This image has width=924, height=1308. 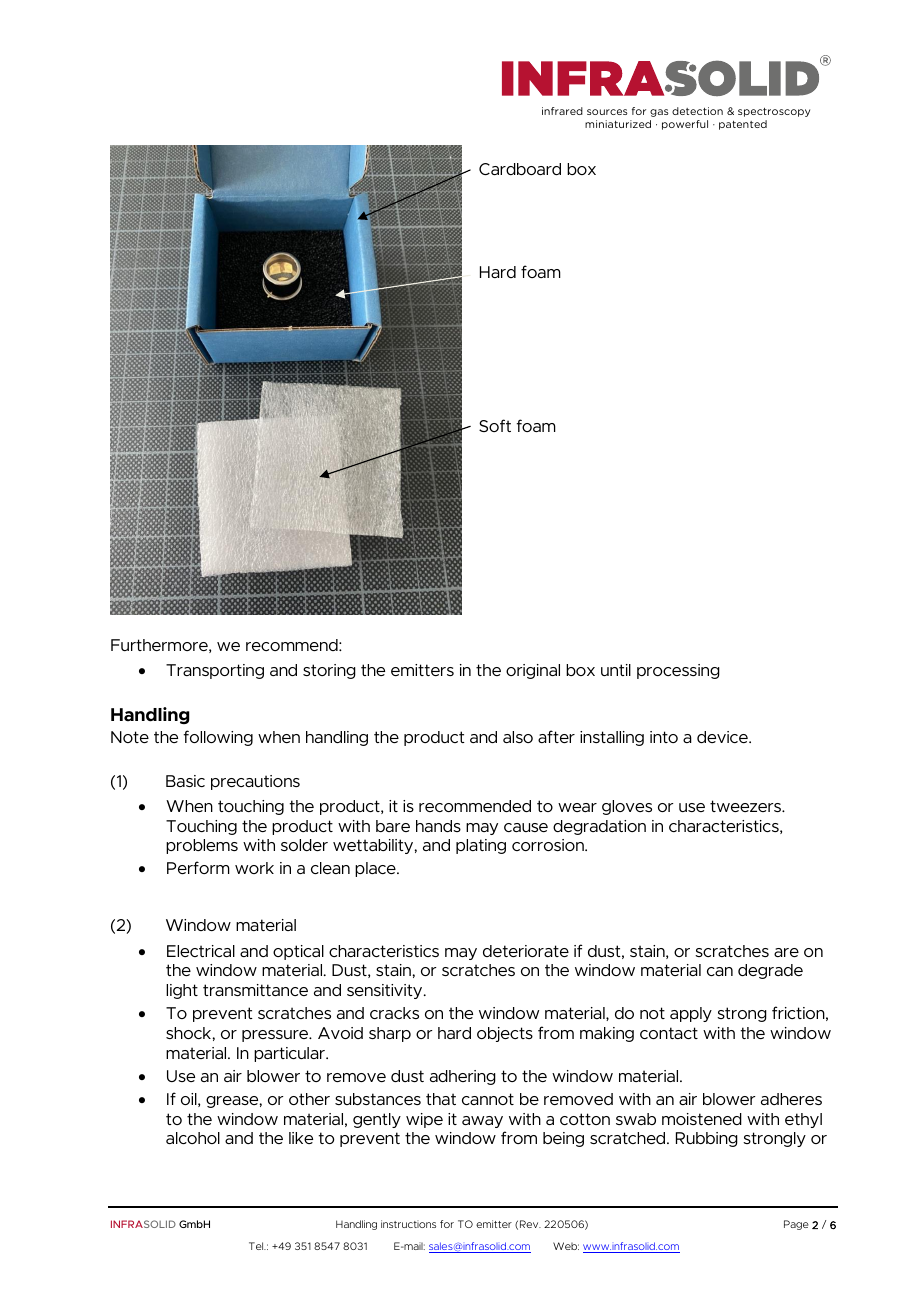 I want to click on Cardboard, so click(x=520, y=169).
